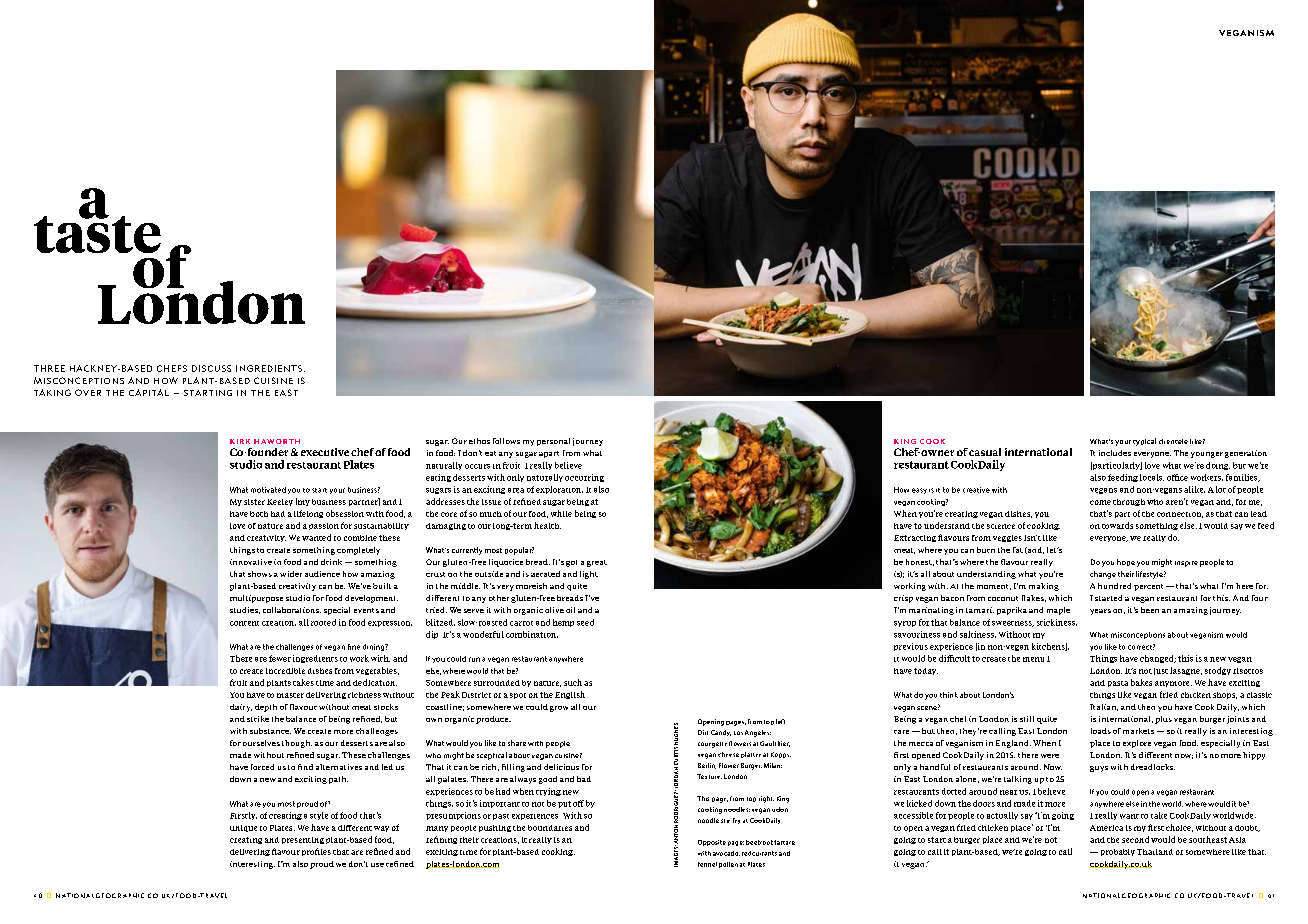 This screenshot has height=924, width=1308. Describe the element at coordinates (1126, 562) in the screenshot. I see `hope` at that location.
